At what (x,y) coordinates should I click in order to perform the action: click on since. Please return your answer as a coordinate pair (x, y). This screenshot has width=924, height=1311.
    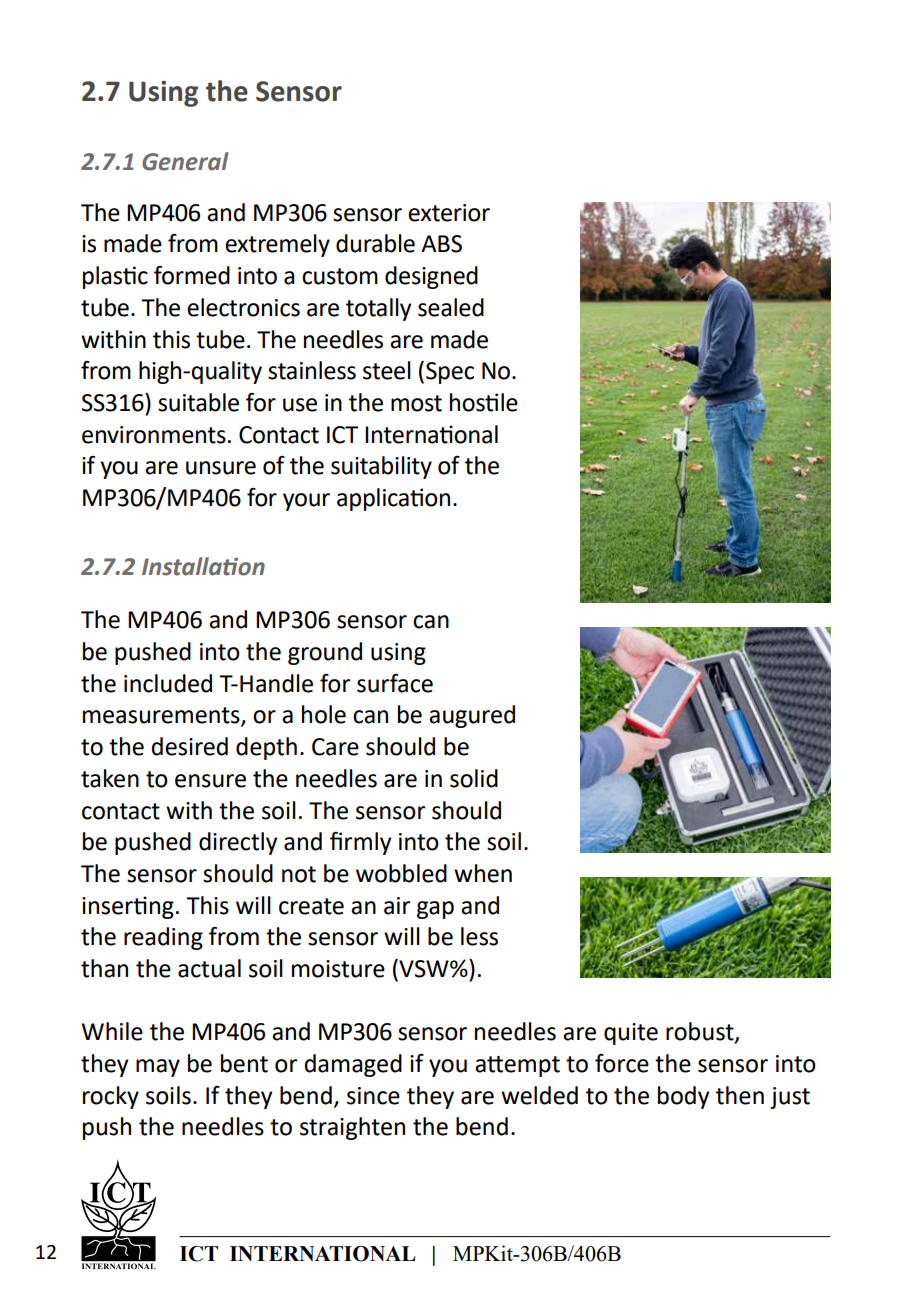
    Looking at the image, I should click on (373, 1096).
